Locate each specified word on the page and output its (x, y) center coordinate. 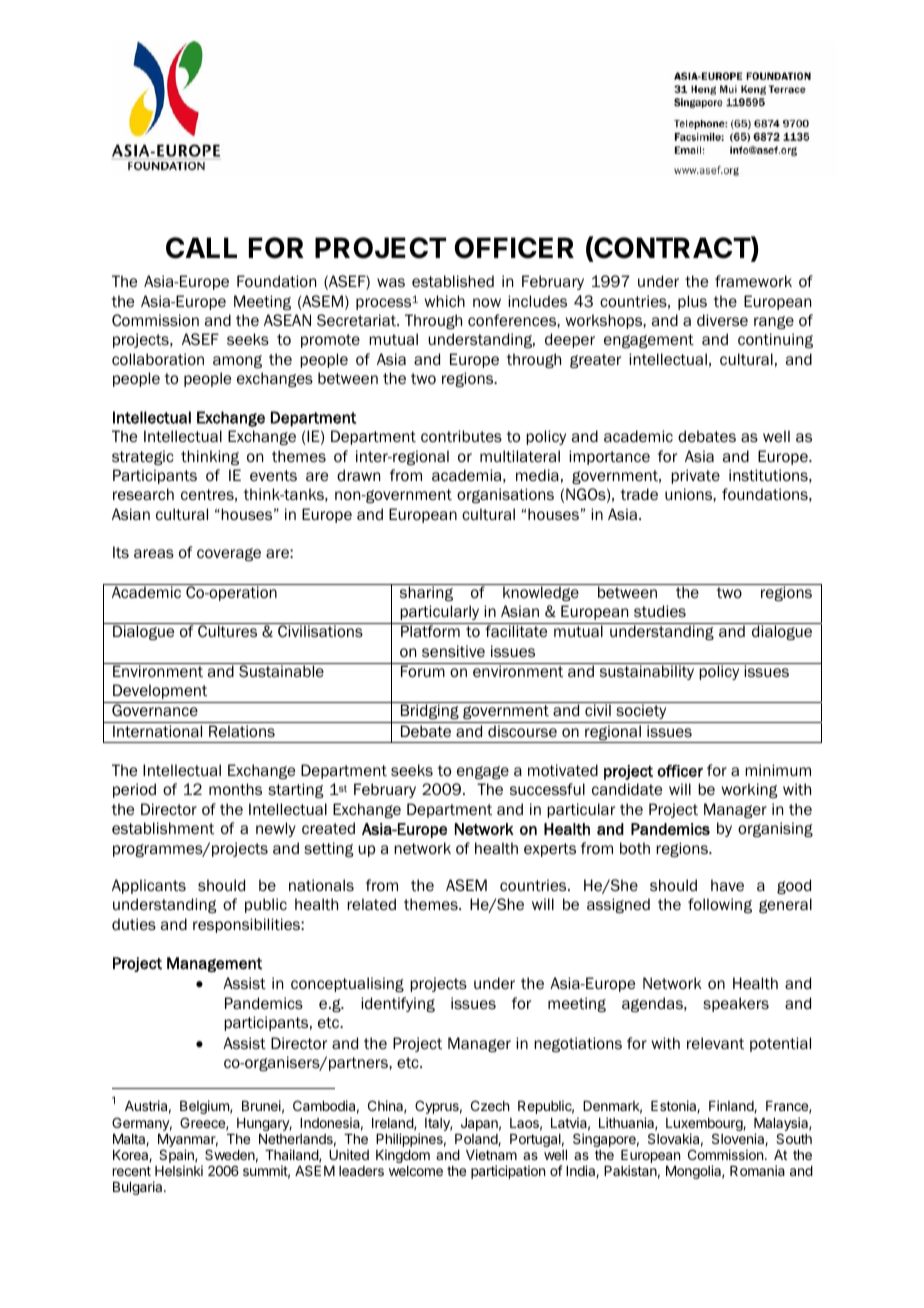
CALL (201, 248)
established (453, 281)
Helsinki (179, 1170)
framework (753, 281)
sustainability (647, 672)
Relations (242, 731)
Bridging (429, 713)
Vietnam (491, 1154)
